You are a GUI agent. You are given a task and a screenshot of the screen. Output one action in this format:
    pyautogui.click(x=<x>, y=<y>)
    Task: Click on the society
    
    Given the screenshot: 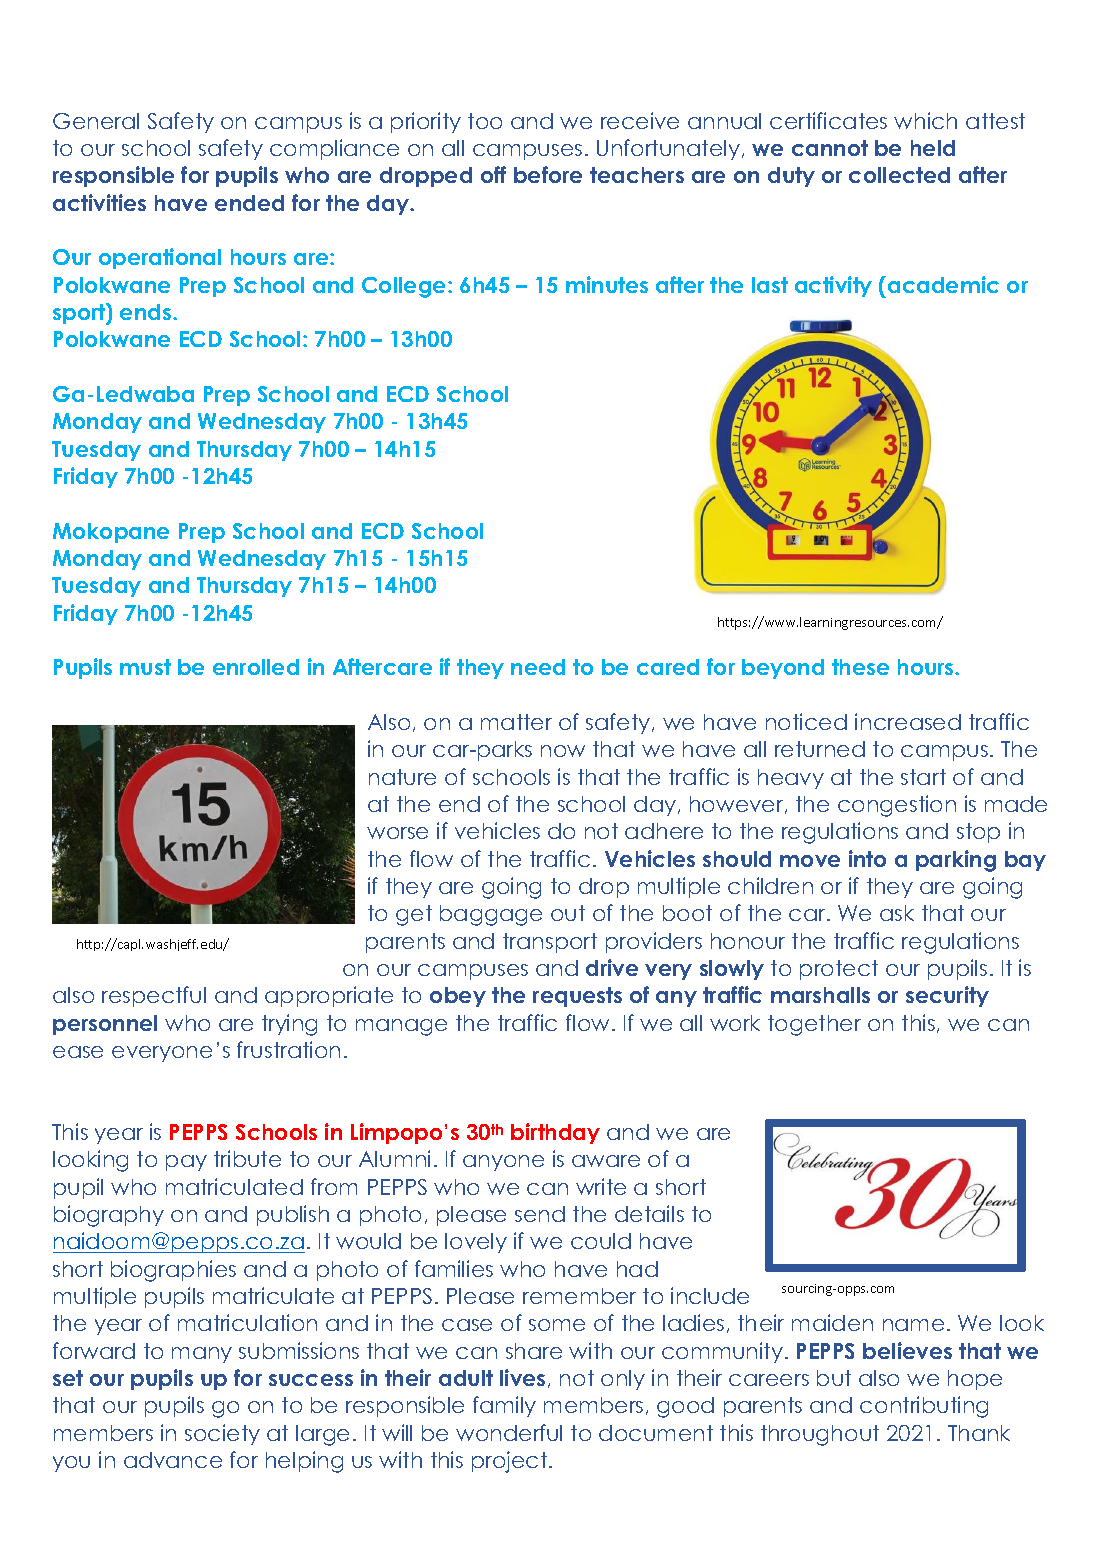 What is the action you would take?
    pyautogui.click(x=222, y=1434)
